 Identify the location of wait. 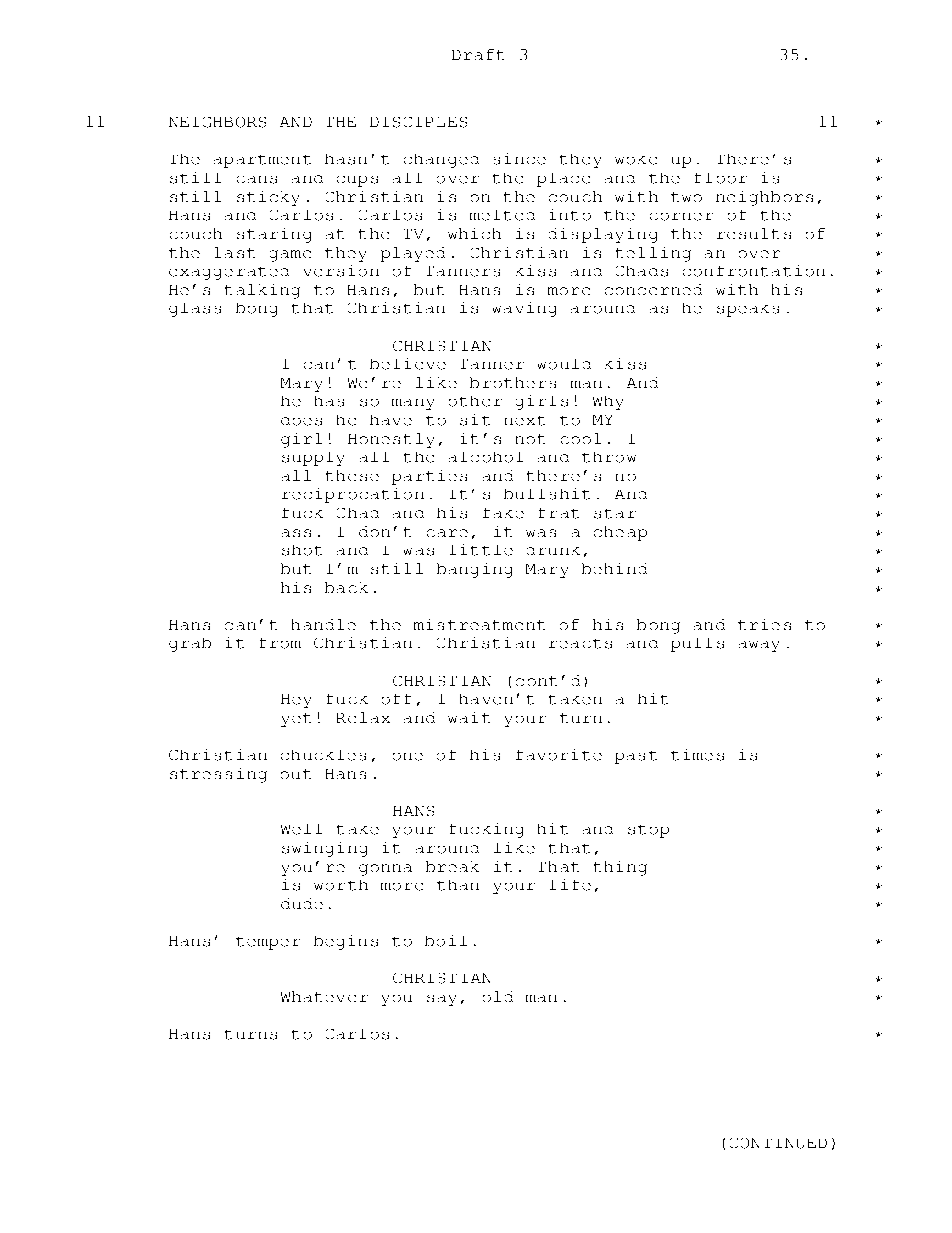
(469, 717).
